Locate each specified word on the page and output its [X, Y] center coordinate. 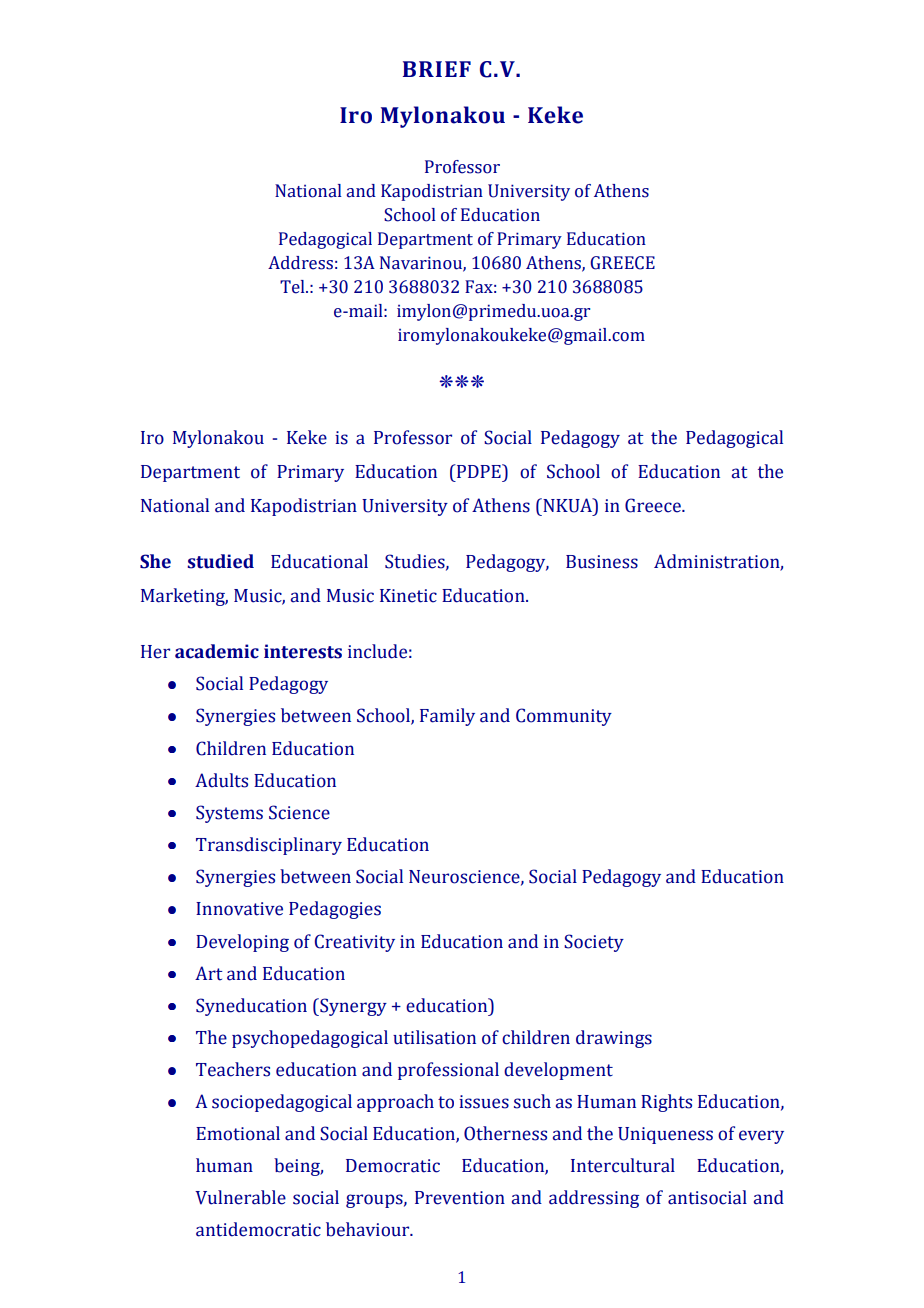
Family [447, 717]
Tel [293, 287]
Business [602, 562]
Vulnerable [240, 1197]
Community [564, 717]
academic [217, 651]
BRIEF [437, 69]
